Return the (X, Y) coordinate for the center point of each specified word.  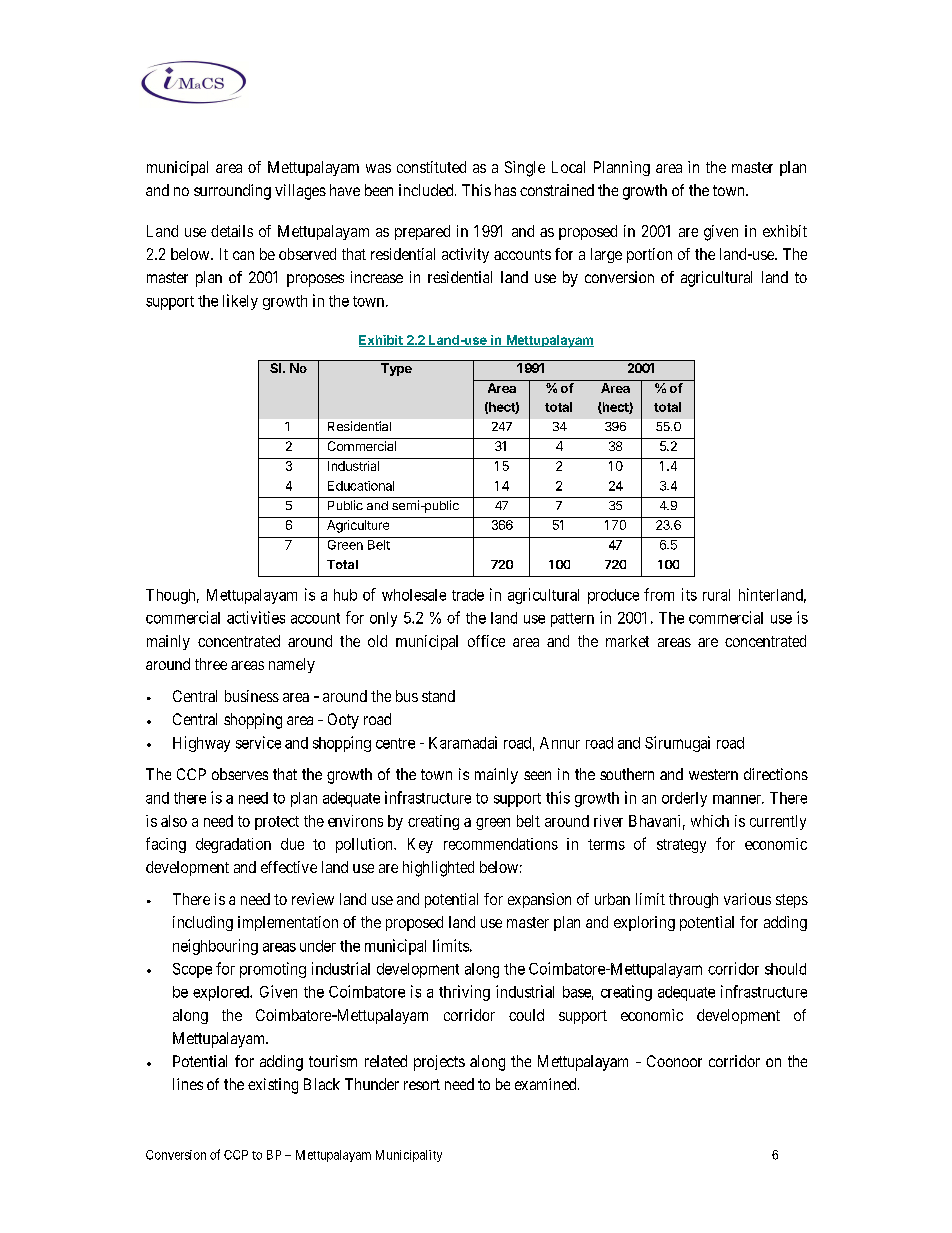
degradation (233, 845)
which (710, 821)
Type (396, 369)
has (505, 190)
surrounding (232, 192)
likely (240, 302)
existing (273, 1086)
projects (439, 1063)
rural (716, 595)
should (785, 969)
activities (256, 617)
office (486, 641)
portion (649, 255)
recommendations (501, 844)
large (606, 255)
